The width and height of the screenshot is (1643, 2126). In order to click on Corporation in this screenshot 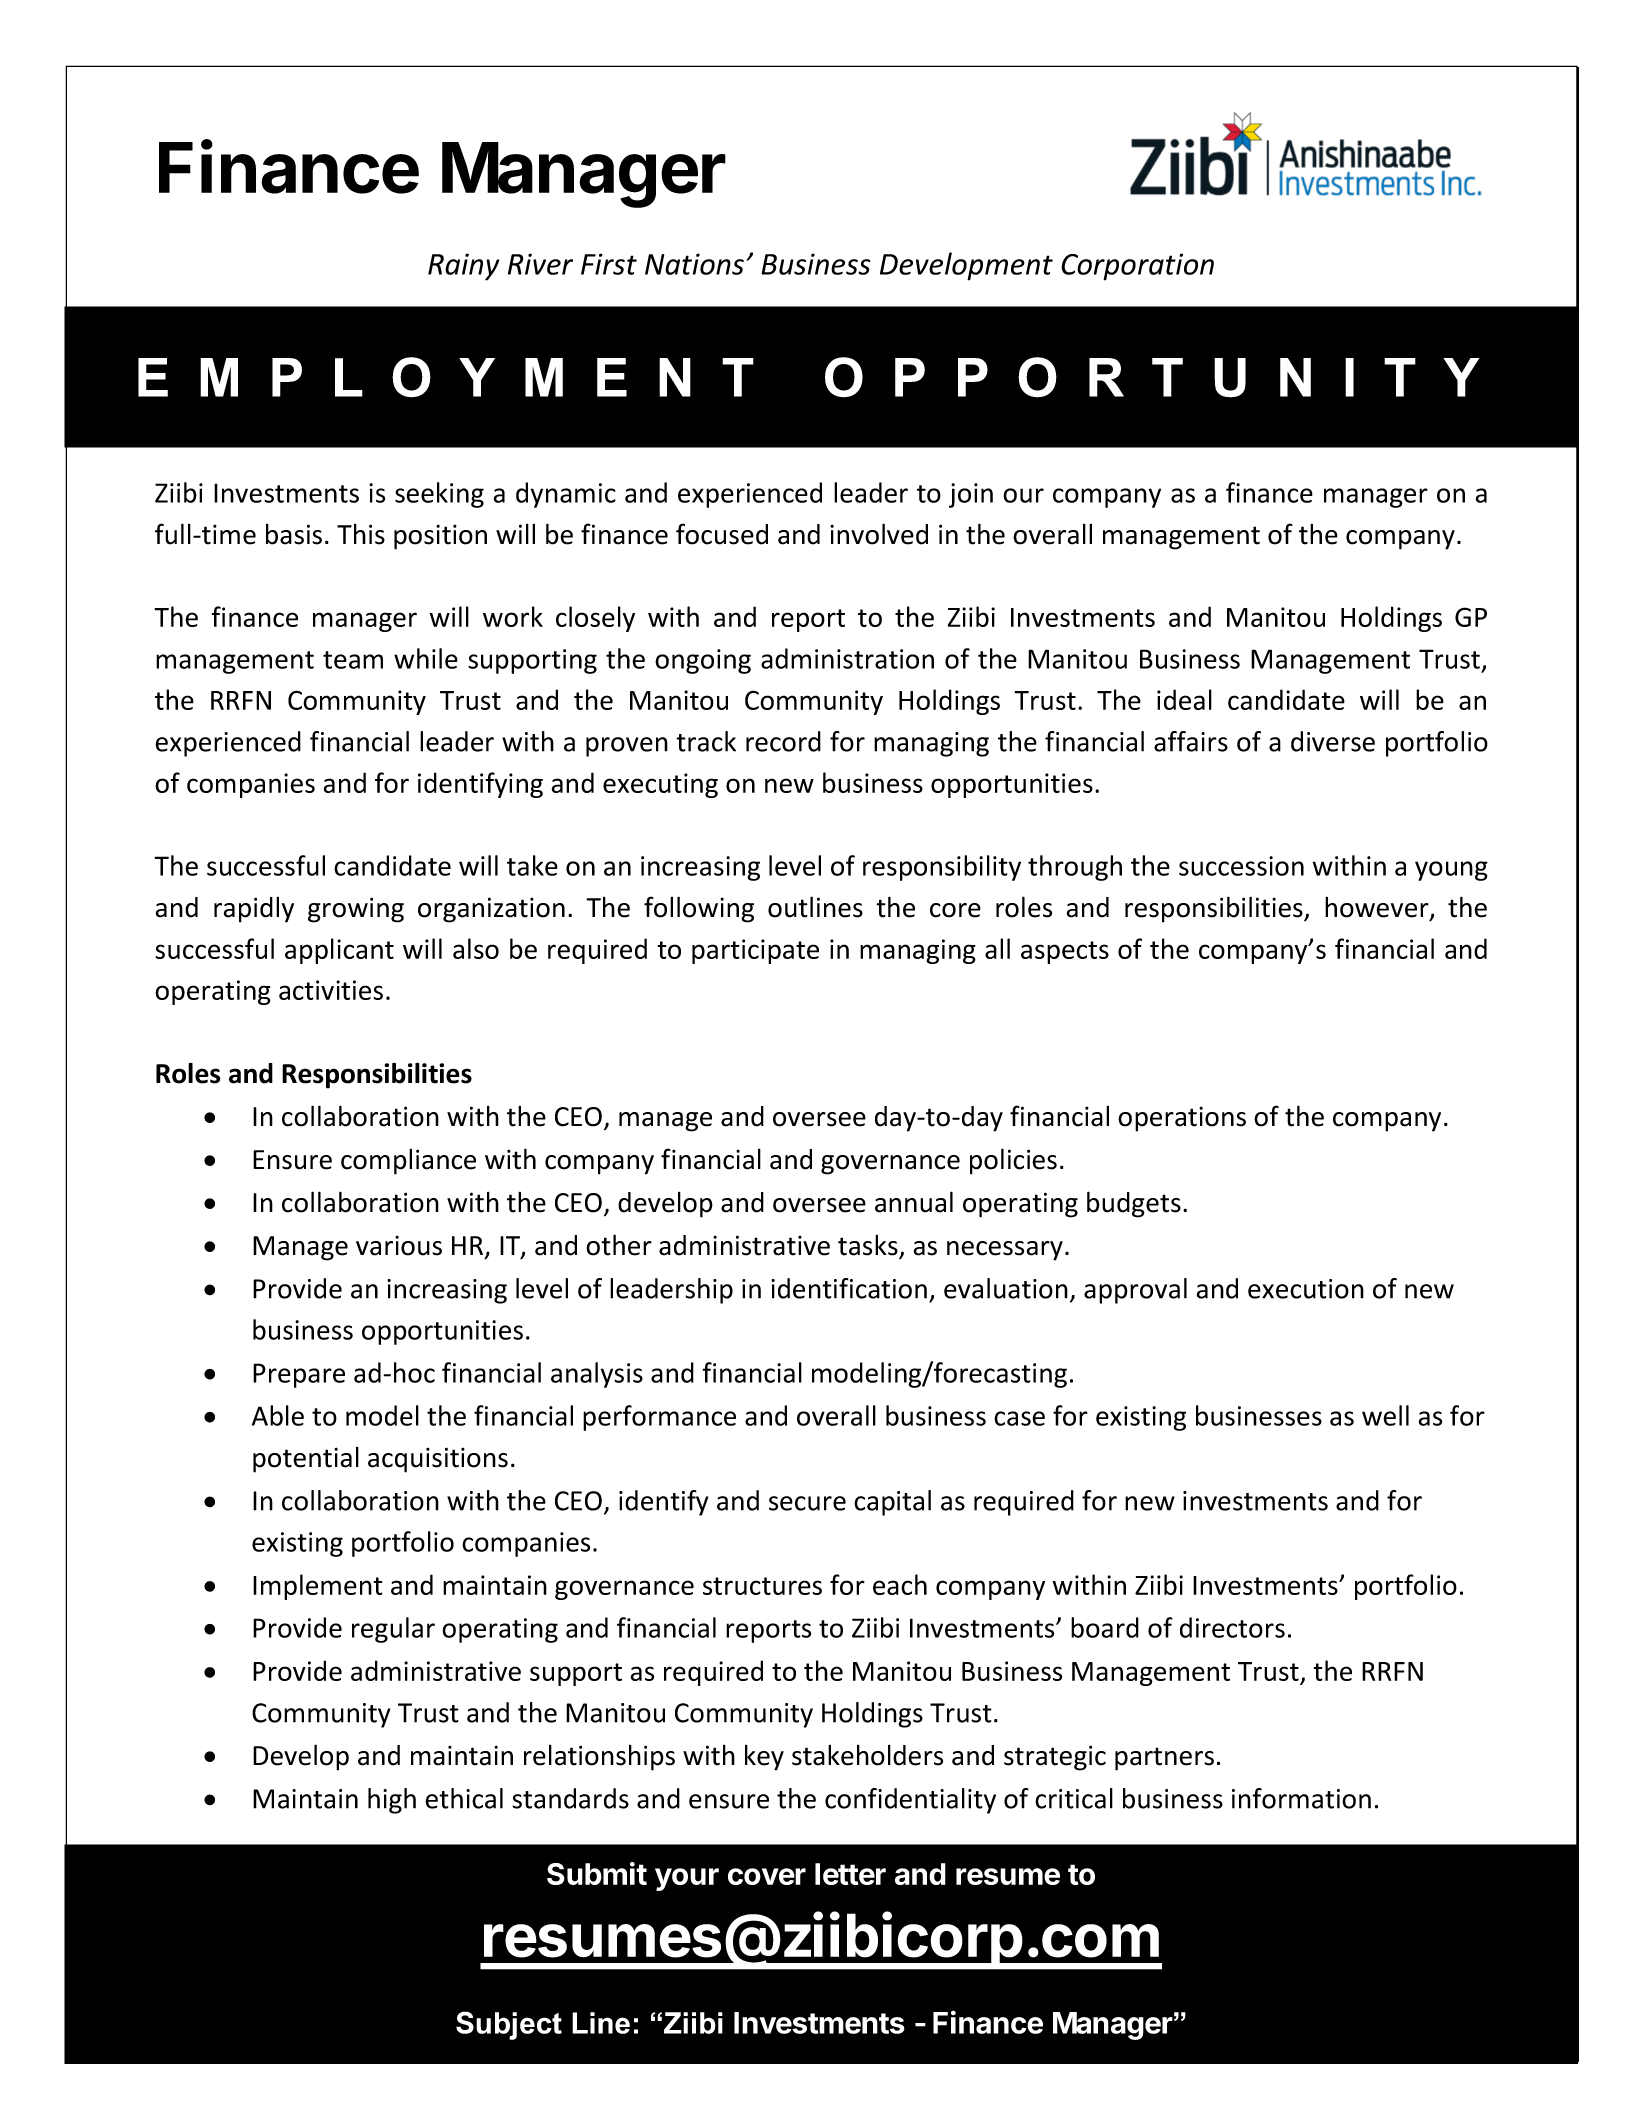, I will do `click(1137, 267)`.
